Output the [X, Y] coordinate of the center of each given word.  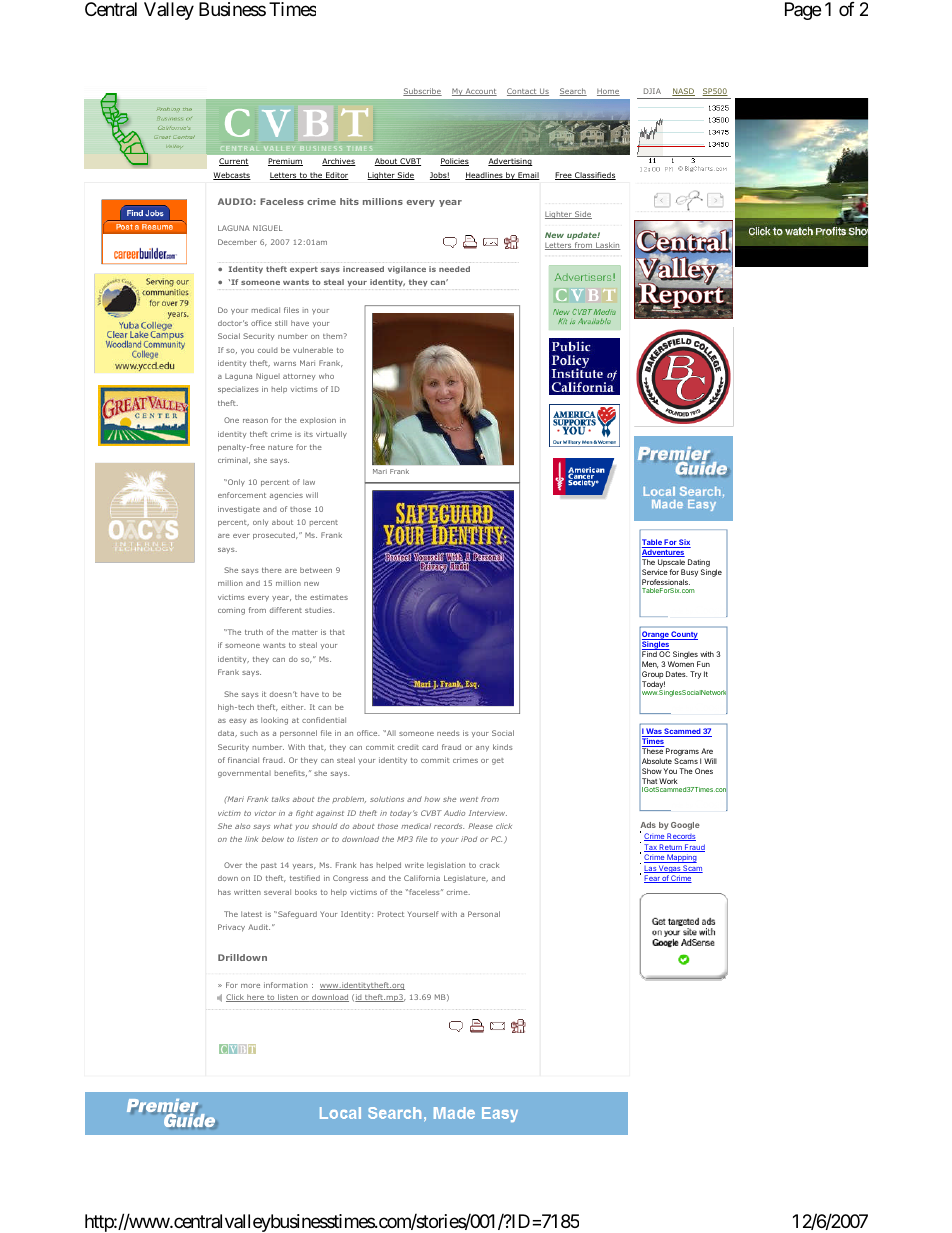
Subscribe [422, 92]
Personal [484, 914]
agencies [286, 496]
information [286, 985]
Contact [523, 92]
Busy [689, 574]
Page [803, 11]
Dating [699, 564]
